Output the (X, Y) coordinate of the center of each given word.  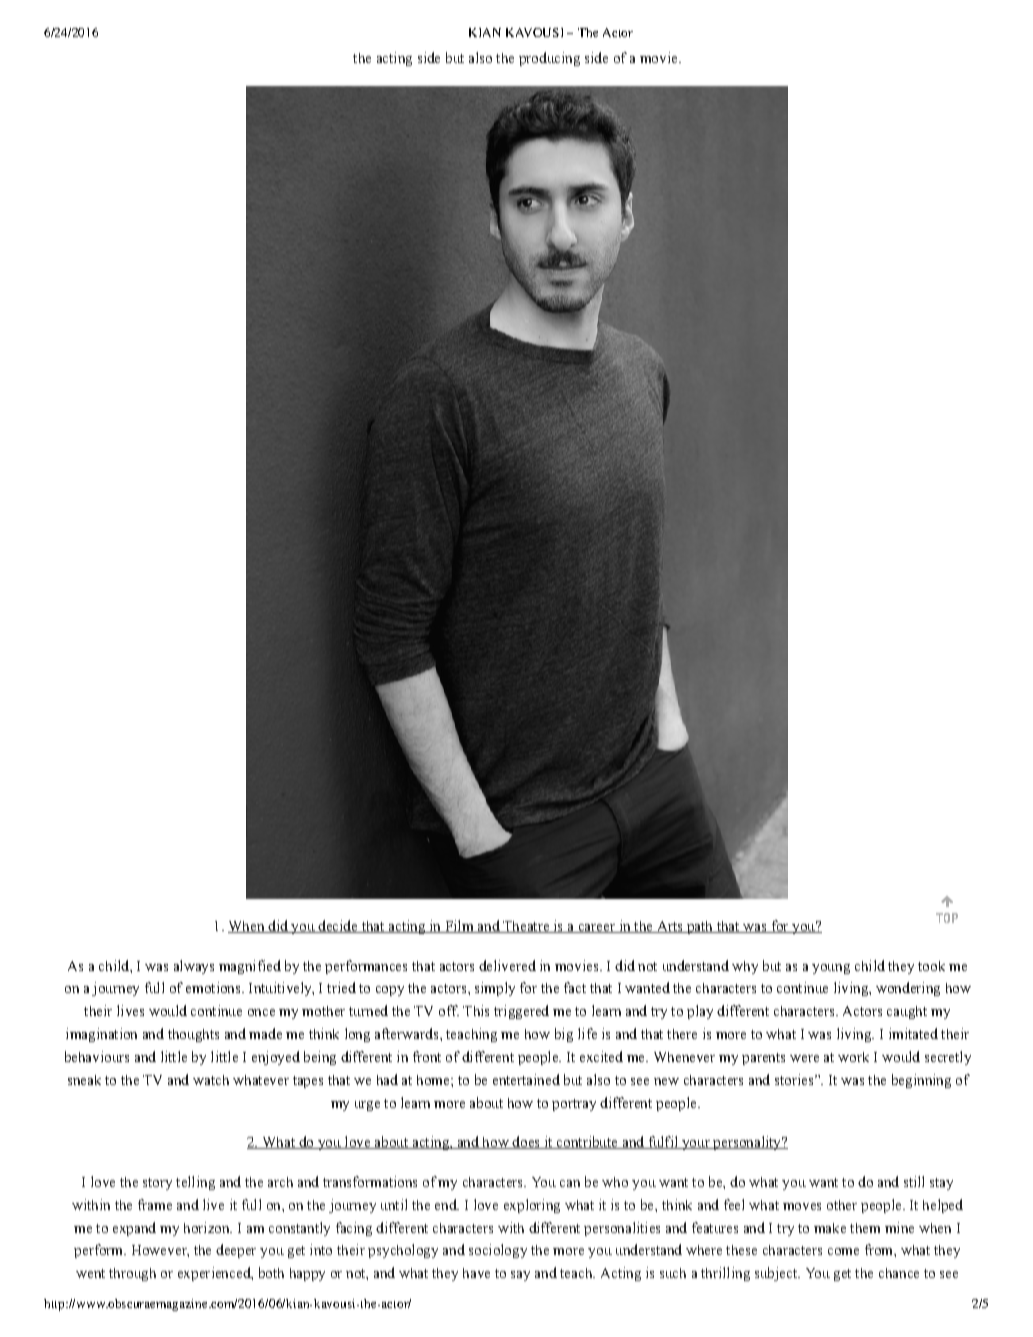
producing (549, 59)
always (194, 967)
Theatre (526, 927)
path (699, 927)
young (831, 969)
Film (459, 926)
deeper (236, 1251)
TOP (947, 918)
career (596, 928)
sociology (498, 1251)
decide (338, 926)
